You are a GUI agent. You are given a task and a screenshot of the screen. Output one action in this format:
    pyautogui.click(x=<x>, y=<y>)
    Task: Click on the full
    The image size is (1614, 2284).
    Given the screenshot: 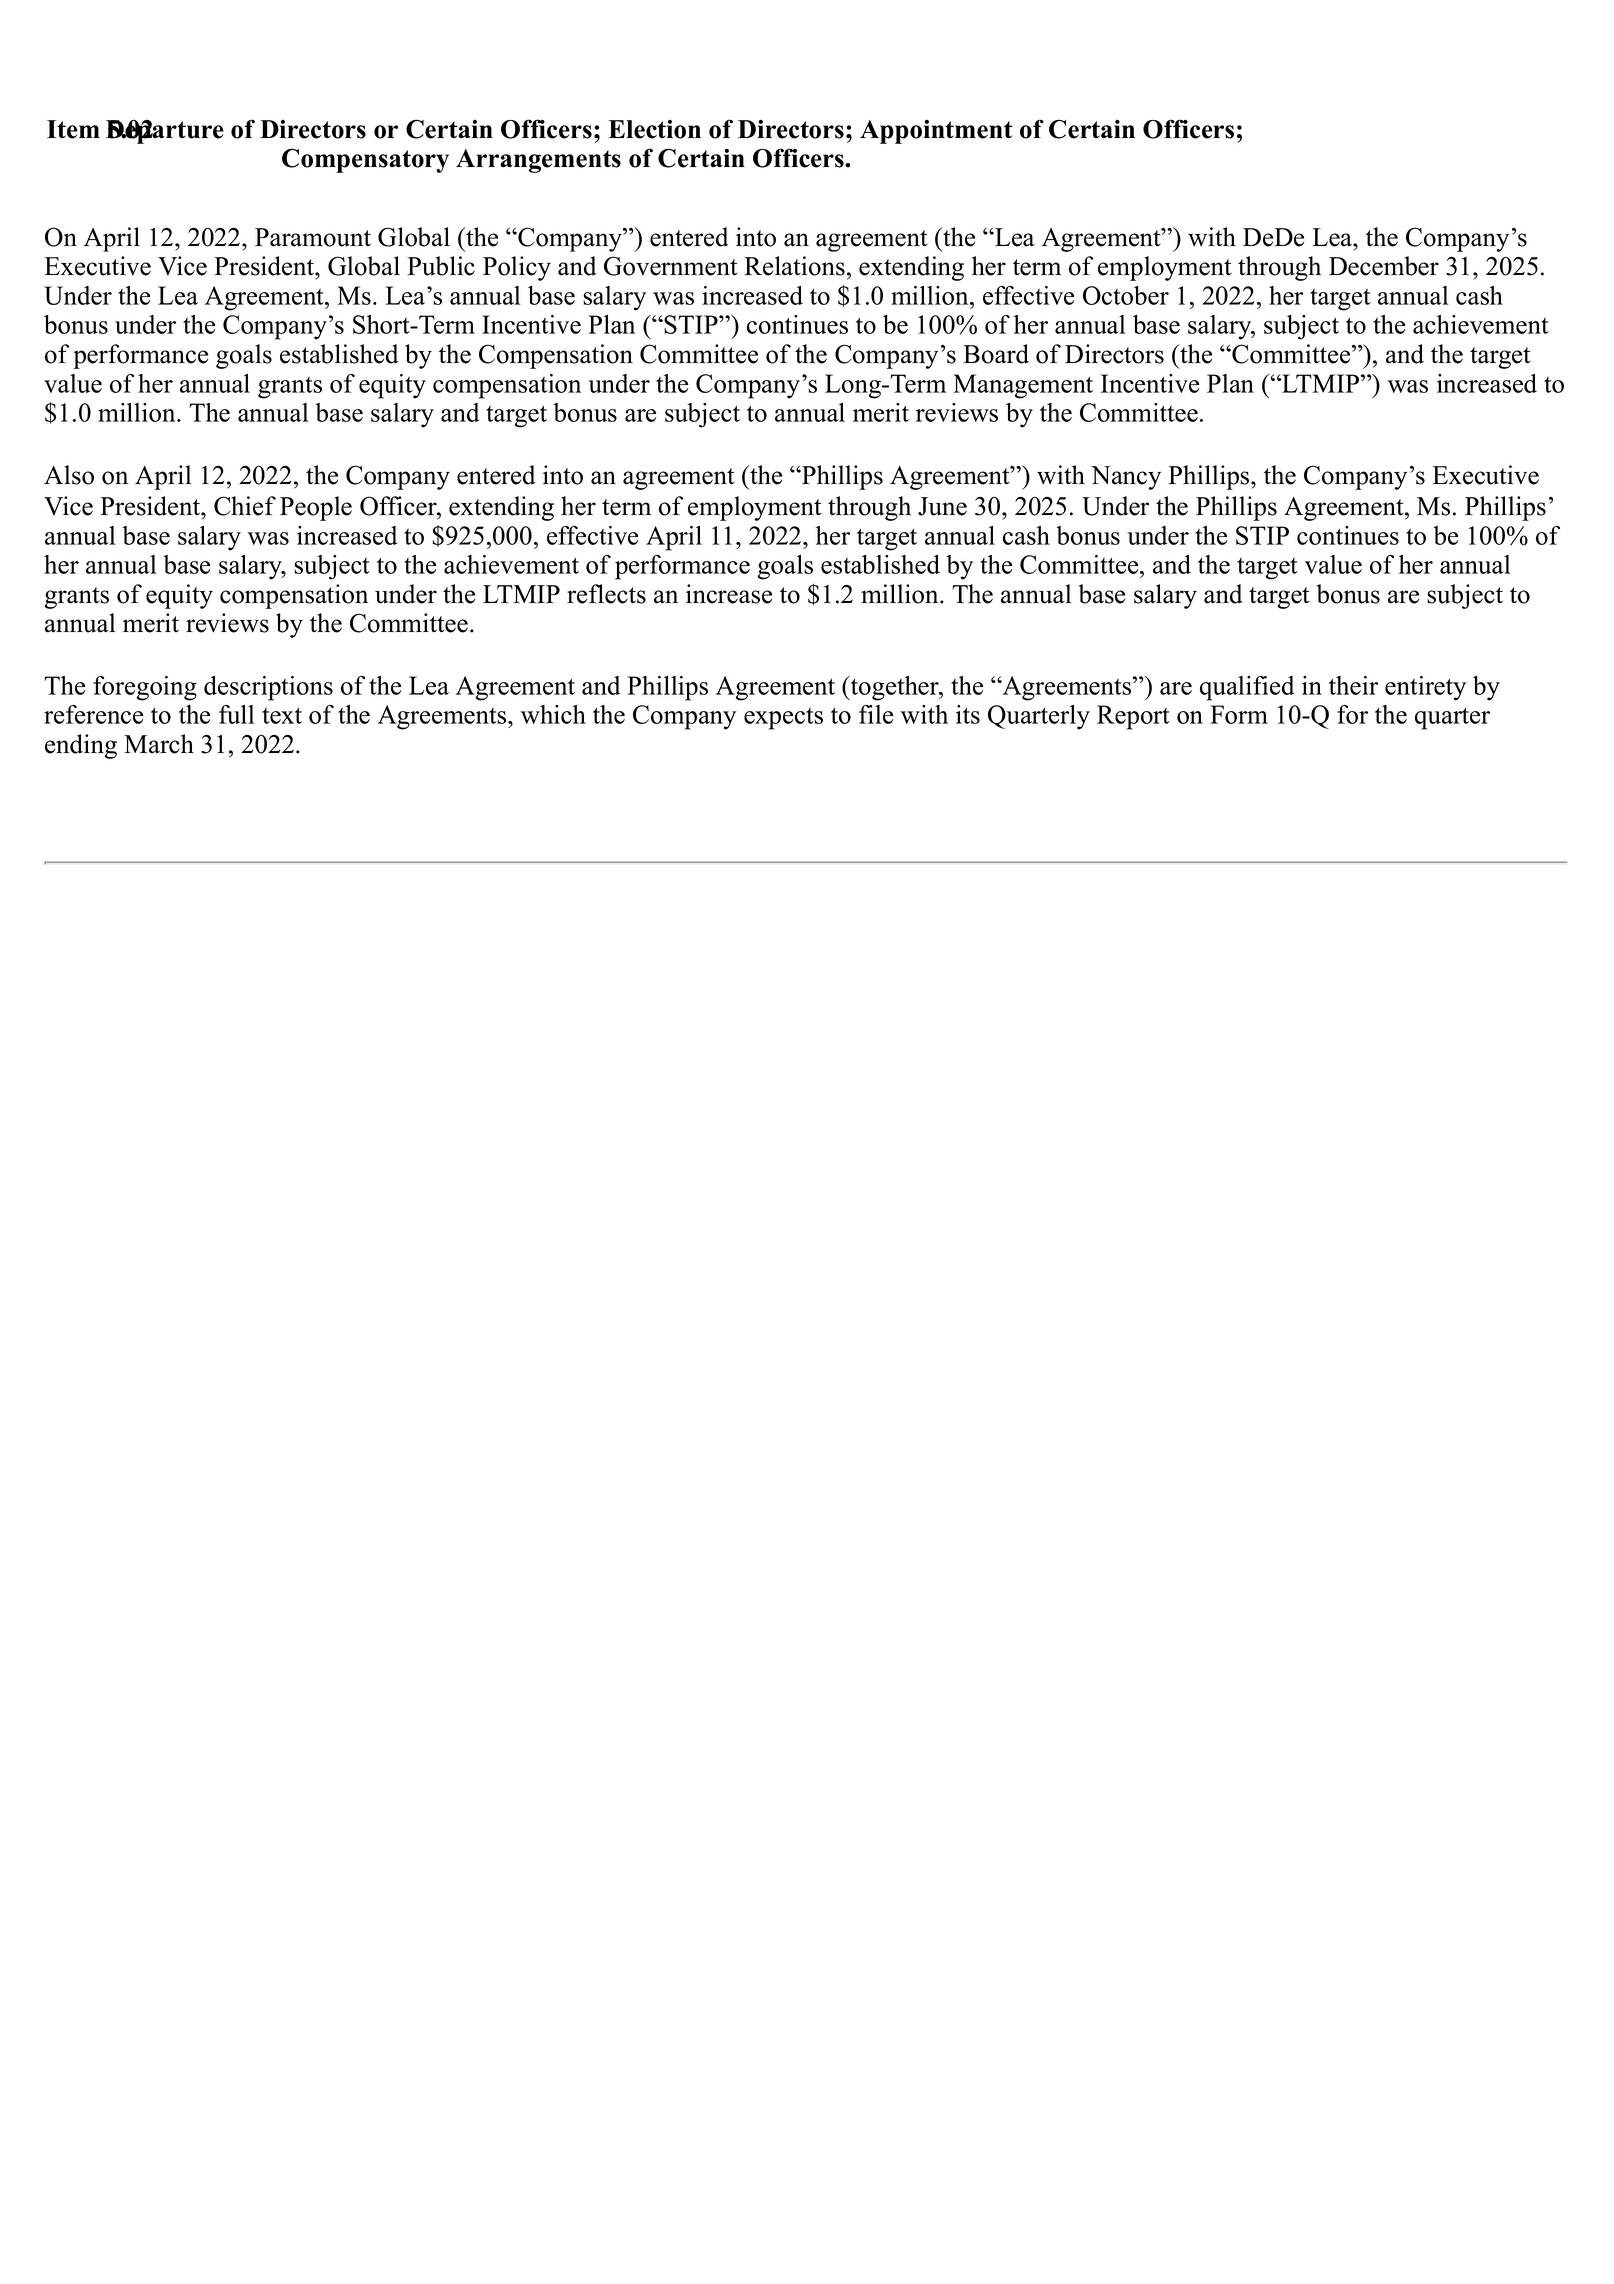 What is the action you would take?
    pyautogui.click(x=236, y=714)
